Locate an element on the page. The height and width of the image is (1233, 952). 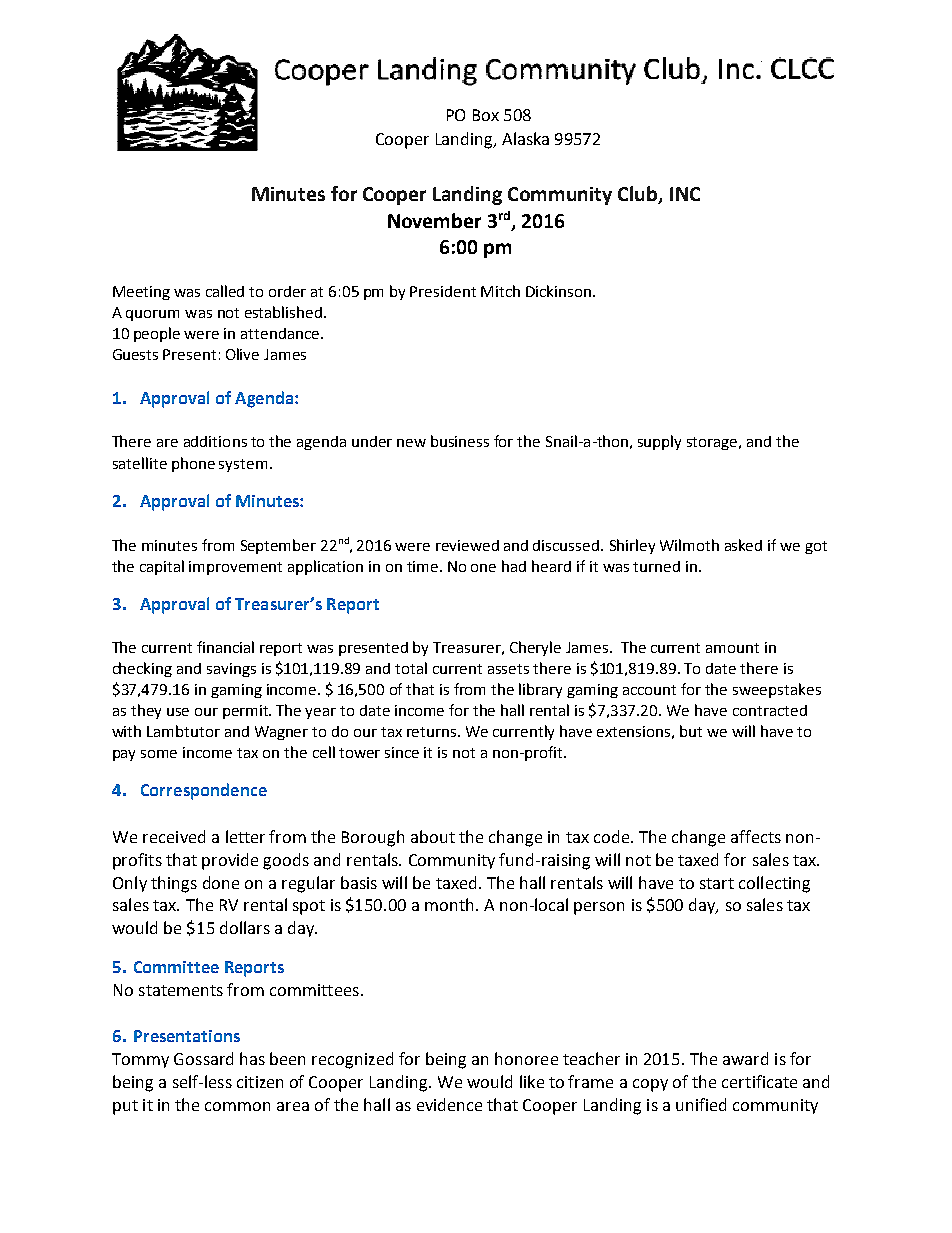
financial is located at coordinates (225, 647).
